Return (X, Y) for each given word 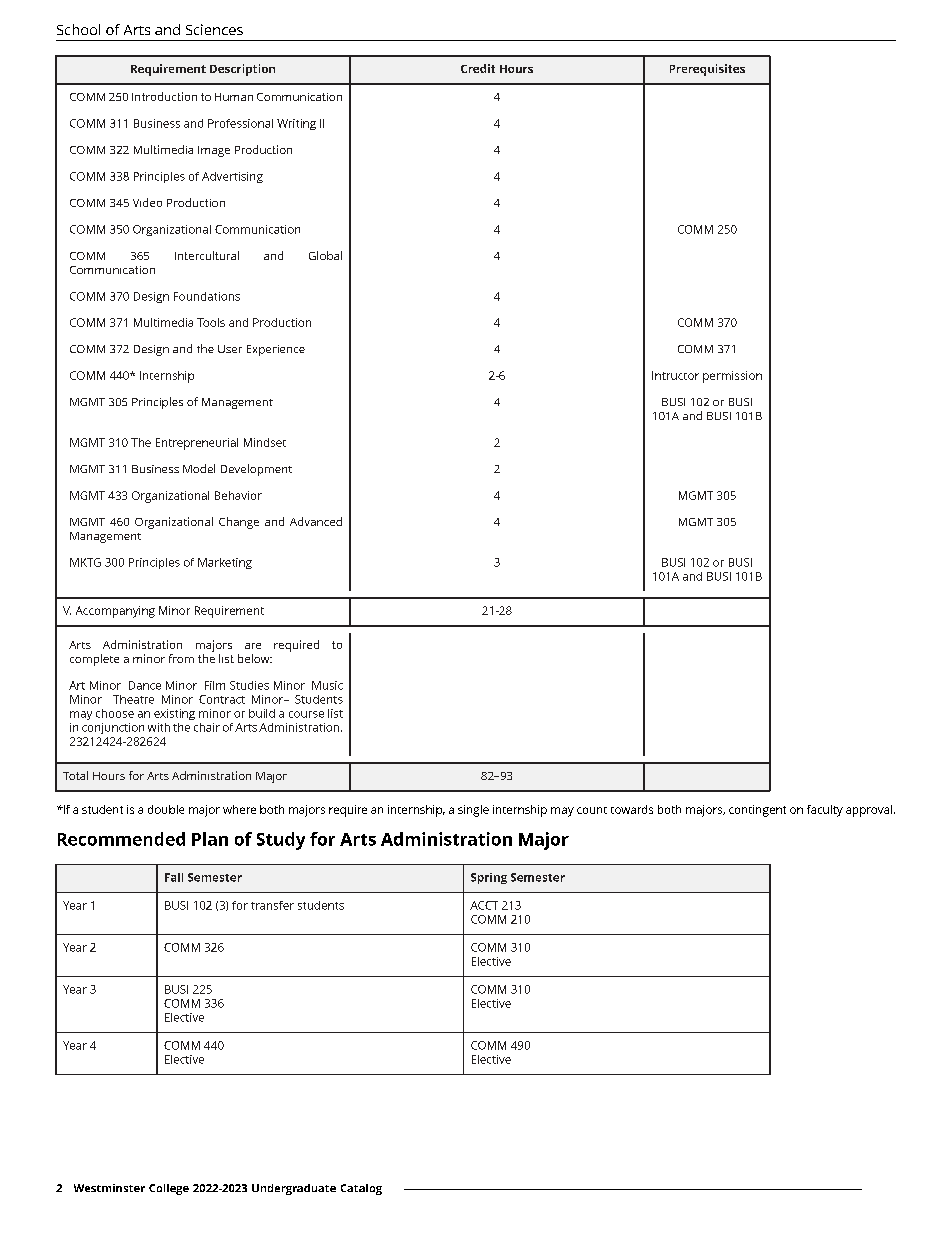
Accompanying (115, 612)
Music (327, 685)
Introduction (164, 96)
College (169, 1189)
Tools (211, 322)
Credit (478, 68)
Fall (174, 877)
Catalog (361, 1189)
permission (732, 377)
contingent (757, 811)
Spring (489, 878)
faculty (825, 811)
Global (325, 255)
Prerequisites (707, 70)
